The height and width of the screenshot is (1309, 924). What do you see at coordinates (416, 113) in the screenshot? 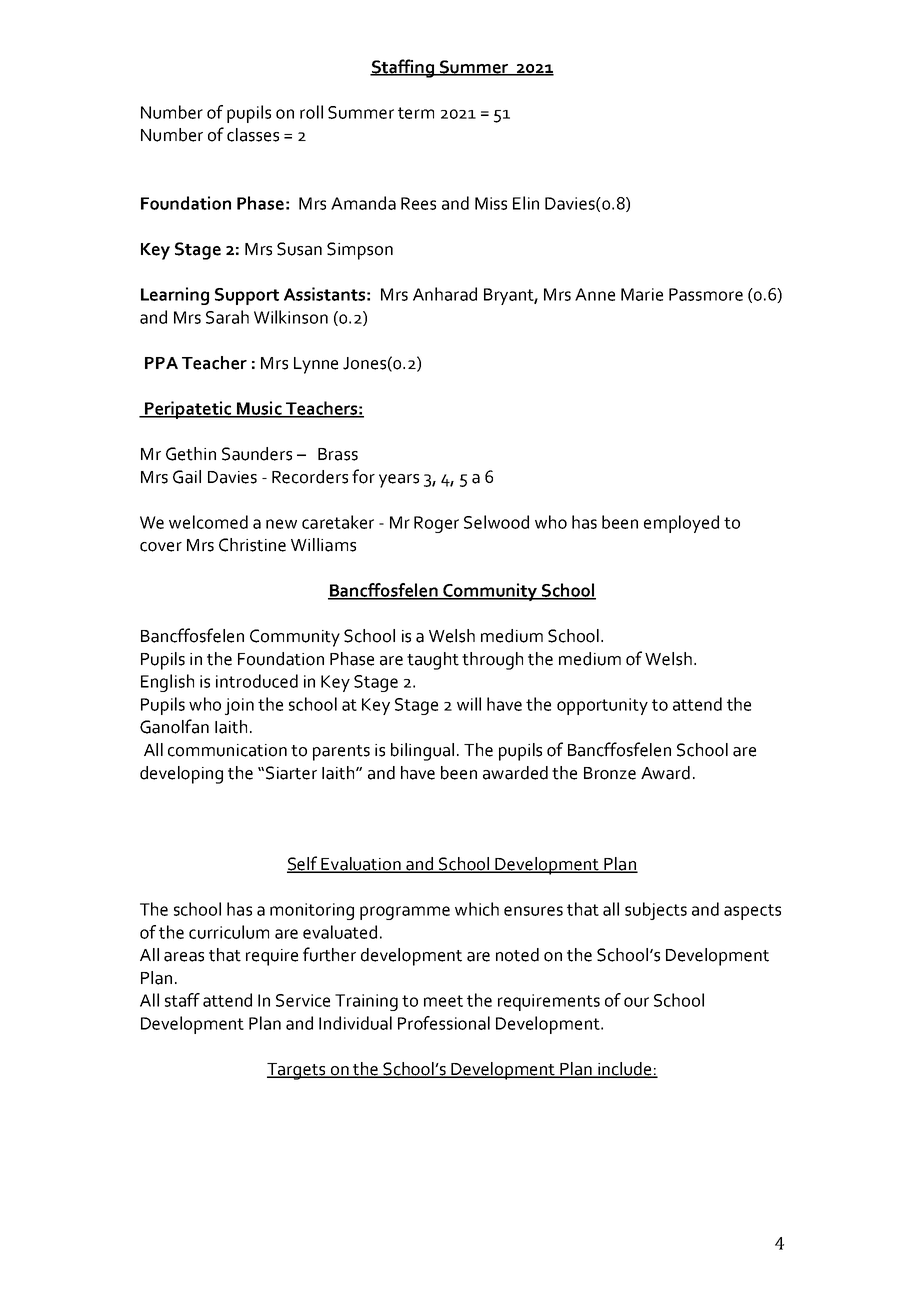
I see `term` at bounding box center [416, 113].
